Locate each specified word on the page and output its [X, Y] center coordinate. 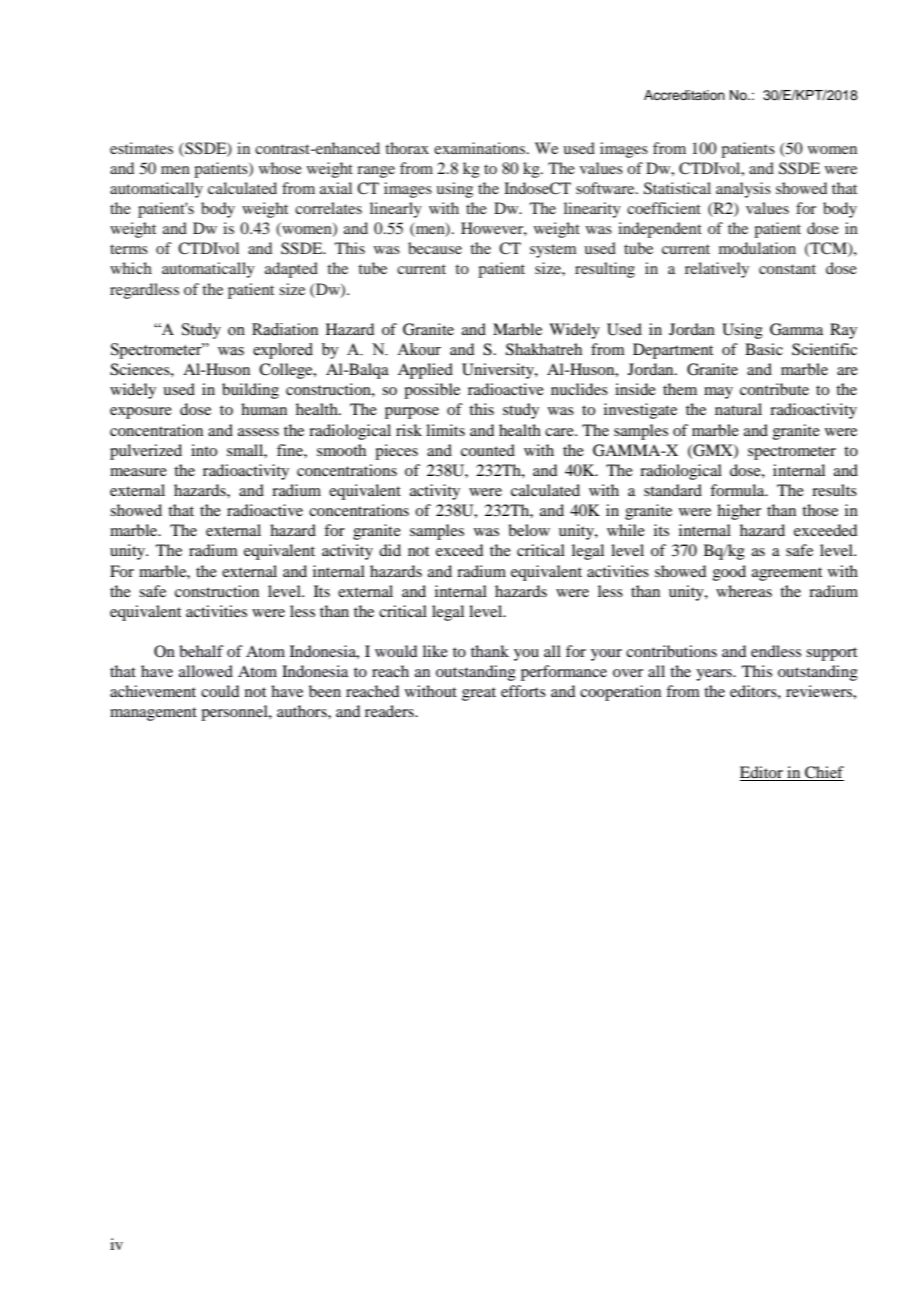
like [435, 651]
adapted [291, 270]
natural [738, 409]
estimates [141, 148]
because [435, 248]
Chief [823, 773]
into [204, 450]
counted [488, 450]
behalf [201, 651]
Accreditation [684, 95]
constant [787, 269]
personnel [235, 713]
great [479, 694]
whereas [744, 591]
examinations [481, 148]
